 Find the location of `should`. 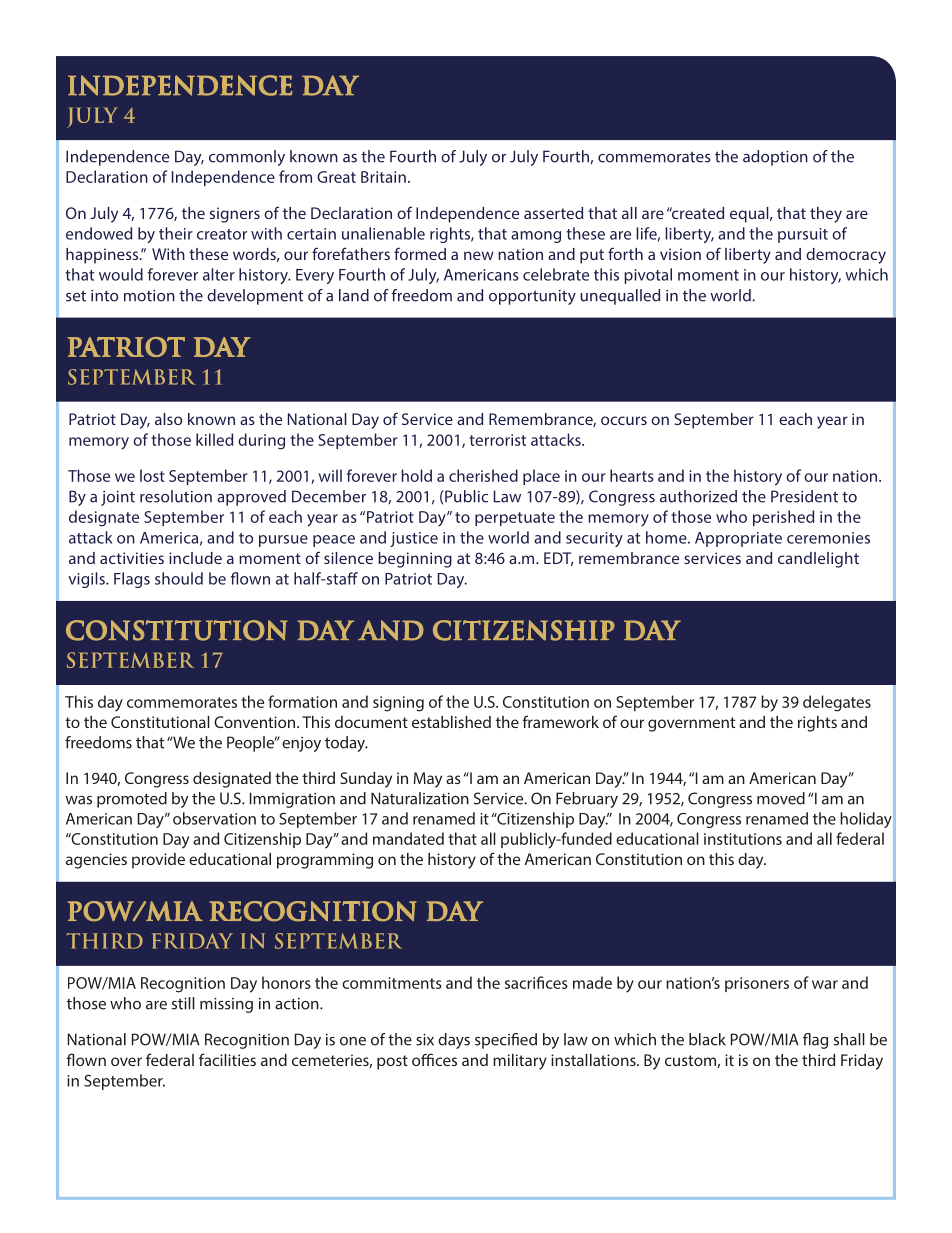

should is located at coordinates (179, 578).
